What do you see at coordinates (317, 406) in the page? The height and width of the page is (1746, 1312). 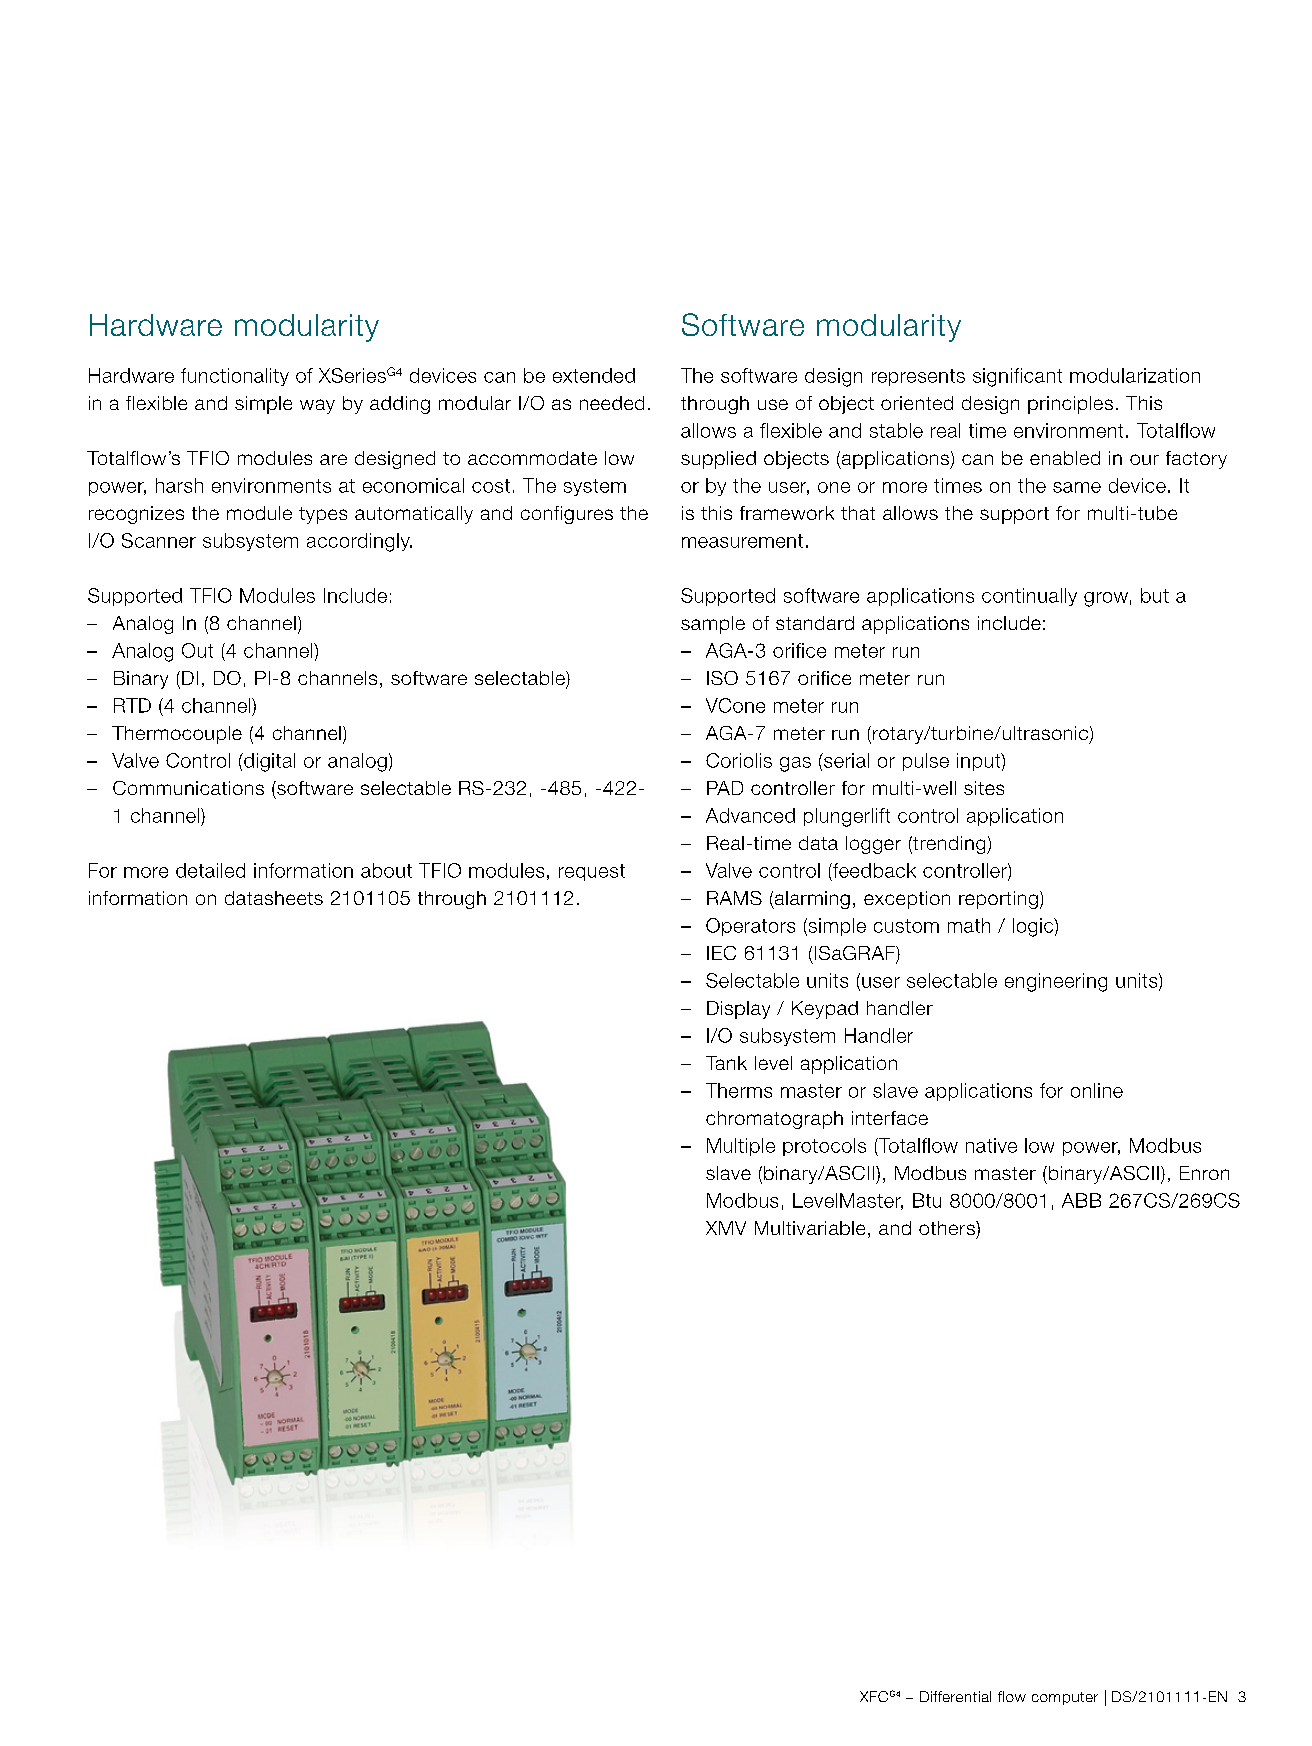 I see `way` at bounding box center [317, 406].
